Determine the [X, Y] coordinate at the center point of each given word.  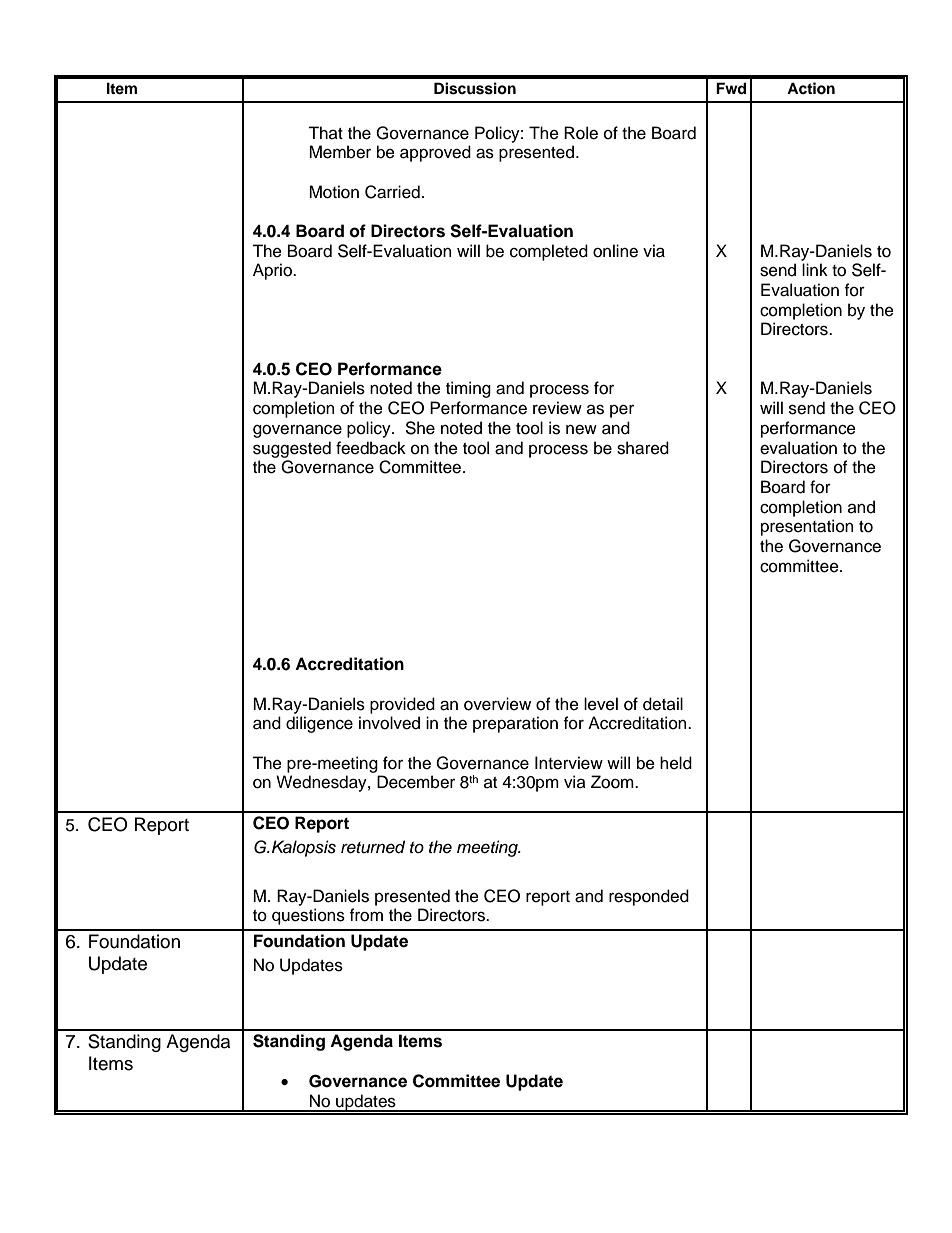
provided [402, 705]
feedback [371, 448]
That [325, 133]
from [366, 915]
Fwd [731, 88]
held [676, 763]
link [815, 269]
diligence [319, 724]
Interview [569, 763]
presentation [807, 527]
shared [643, 448]
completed [549, 252]
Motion [334, 192]
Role [581, 133]
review [557, 408]
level [601, 704]
